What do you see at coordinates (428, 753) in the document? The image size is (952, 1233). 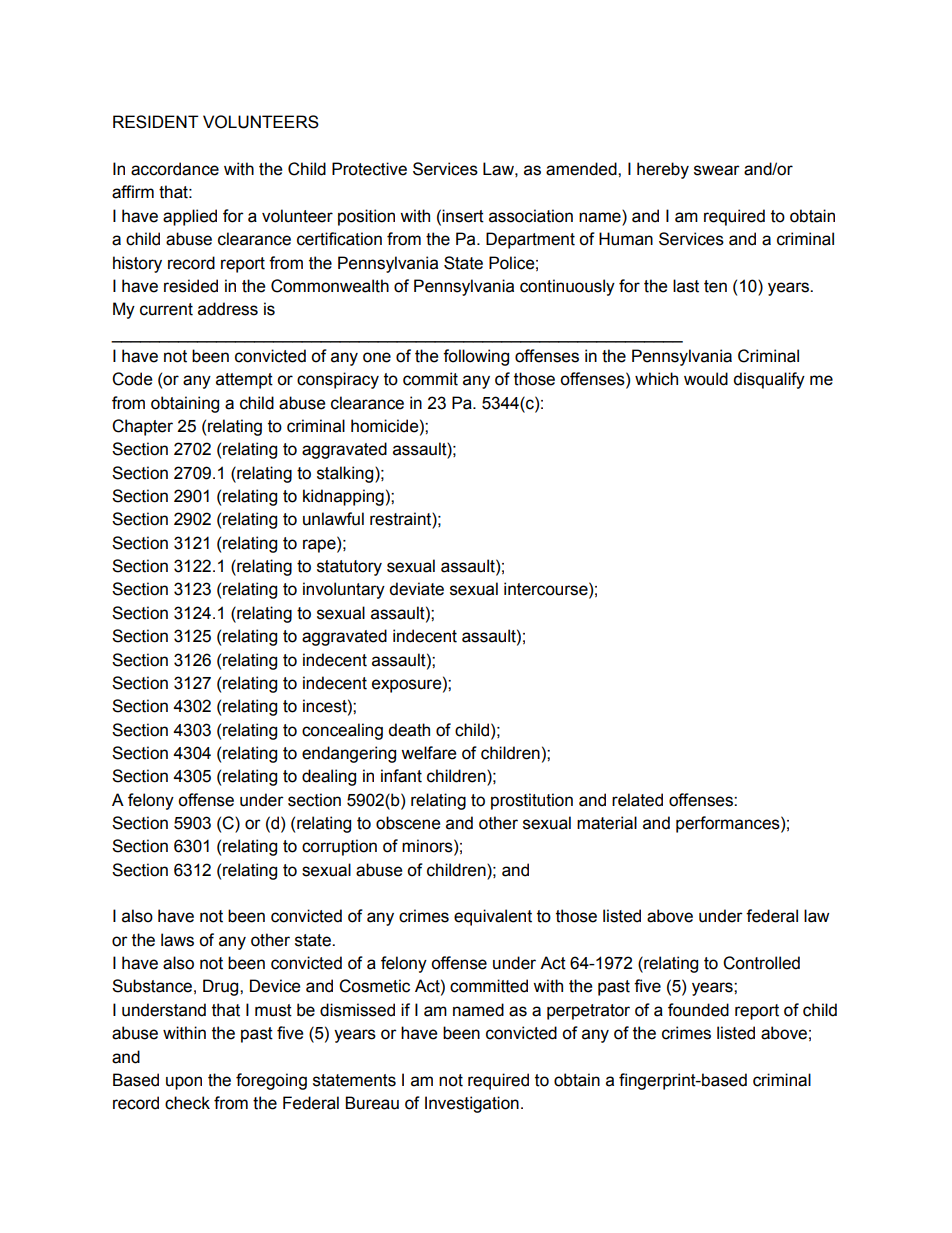 I see `welfare` at bounding box center [428, 753].
